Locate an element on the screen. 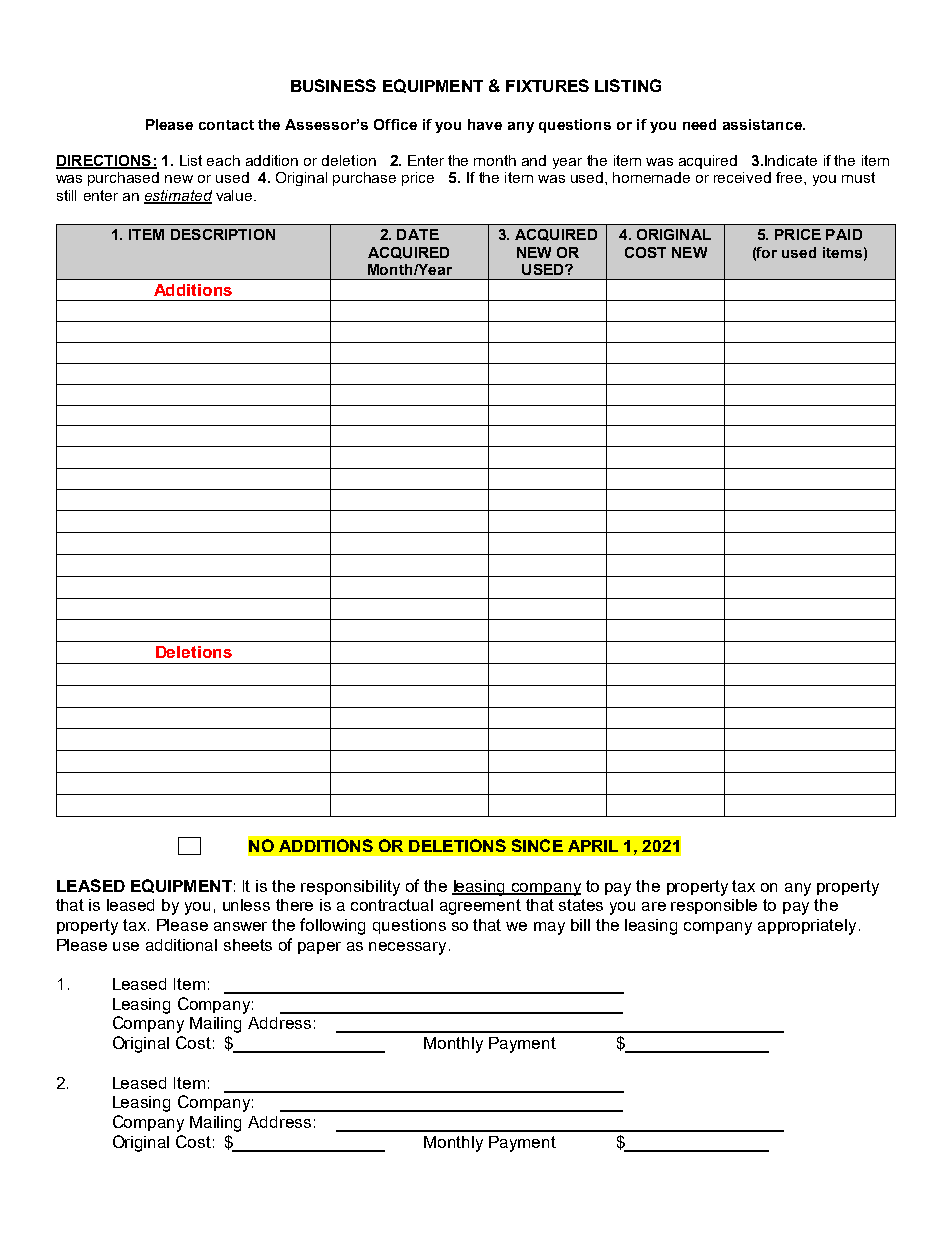 The height and width of the screenshot is (1233, 952). have is located at coordinates (485, 124).
